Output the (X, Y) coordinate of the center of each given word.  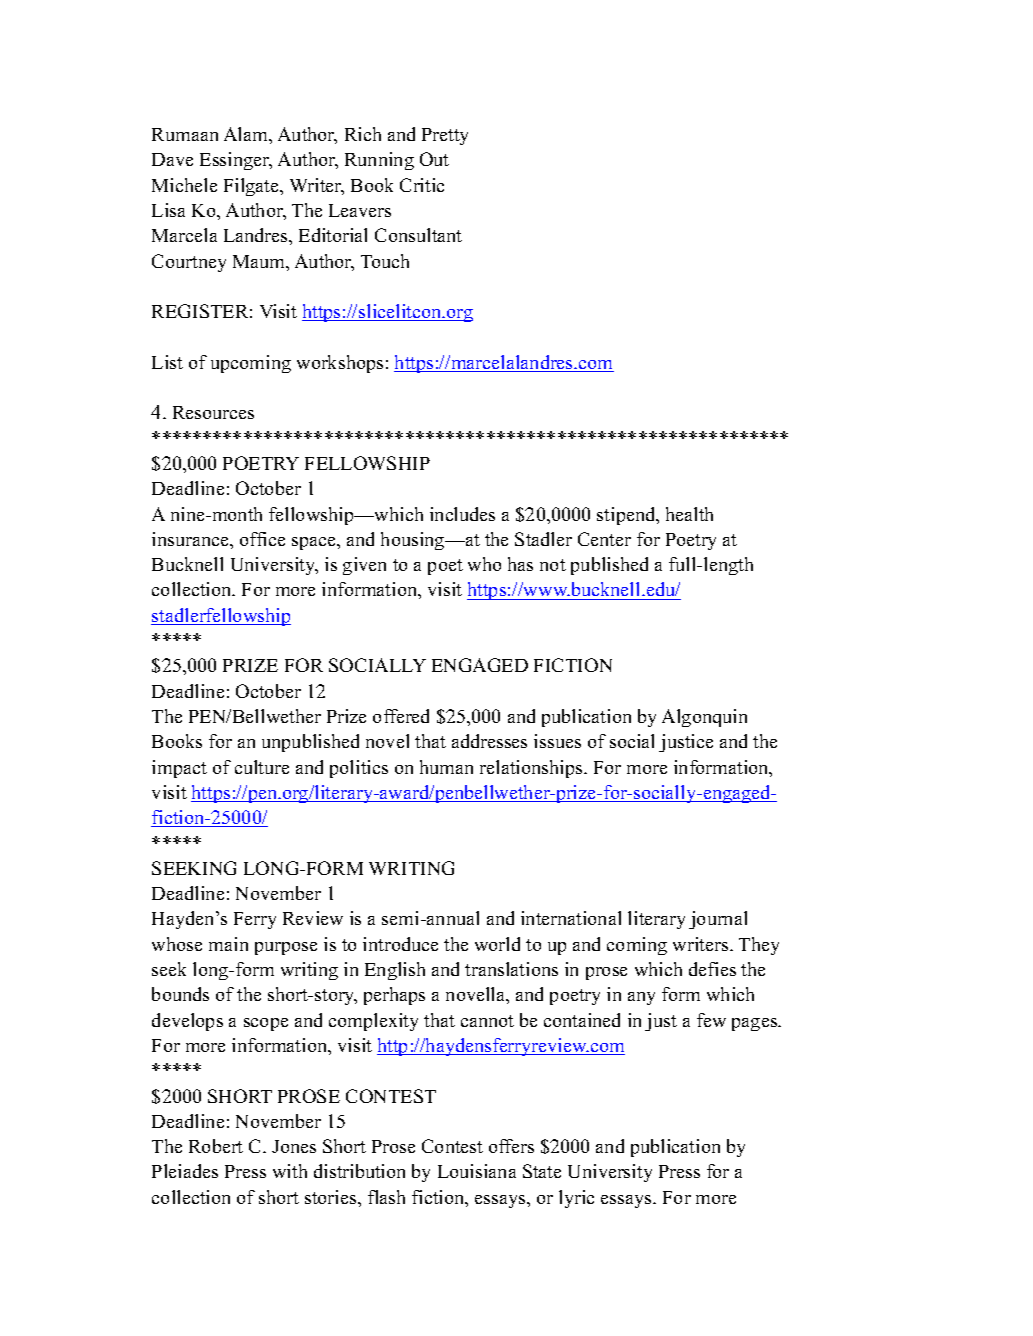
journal (718, 920)
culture (262, 767)
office (262, 539)
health (689, 514)
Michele (184, 185)
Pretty (445, 136)
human (446, 767)
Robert (216, 1146)
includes (462, 514)
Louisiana (477, 1171)
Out (434, 159)
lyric (576, 1199)
